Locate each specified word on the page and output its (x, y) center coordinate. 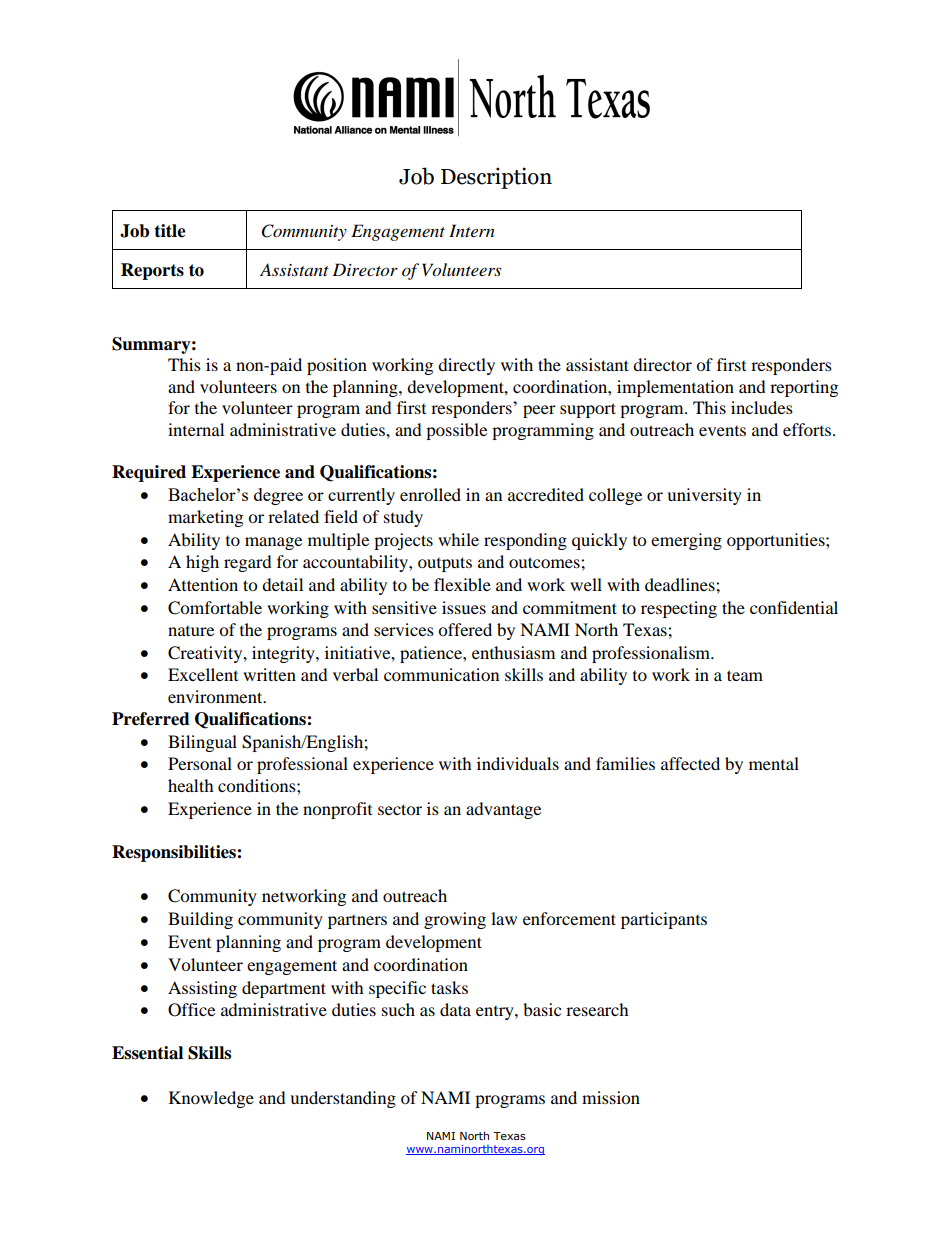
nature (191, 631)
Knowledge (211, 1099)
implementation (675, 388)
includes (762, 407)
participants (664, 920)
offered (465, 629)
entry (496, 1013)
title (170, 231)
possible (456, 431)
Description (496, 178)
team (745, 675)
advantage (503, 810)
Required (149, 473)
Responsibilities (175, 853)
